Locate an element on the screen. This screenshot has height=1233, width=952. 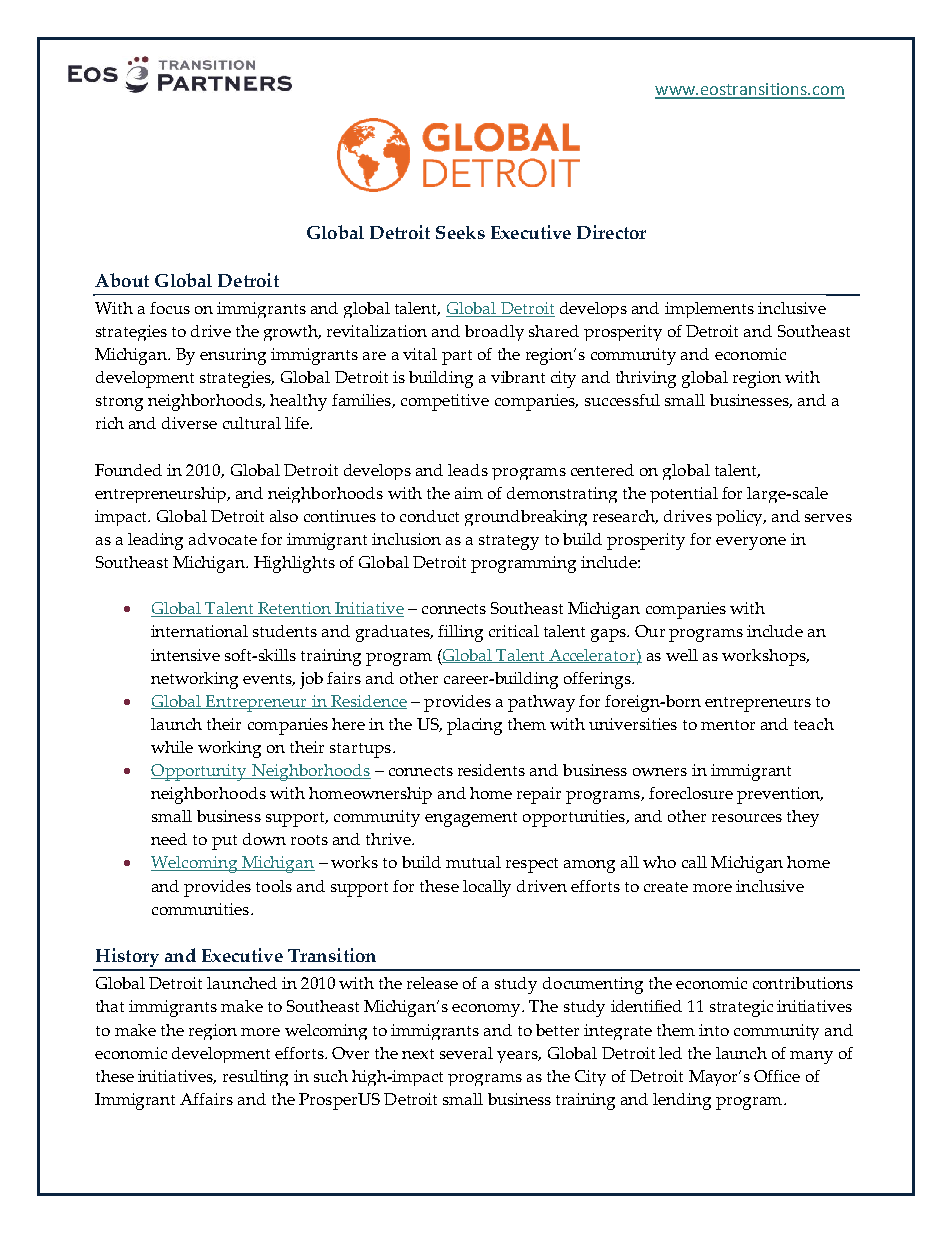
filling is located at coordinates (460, 633).
